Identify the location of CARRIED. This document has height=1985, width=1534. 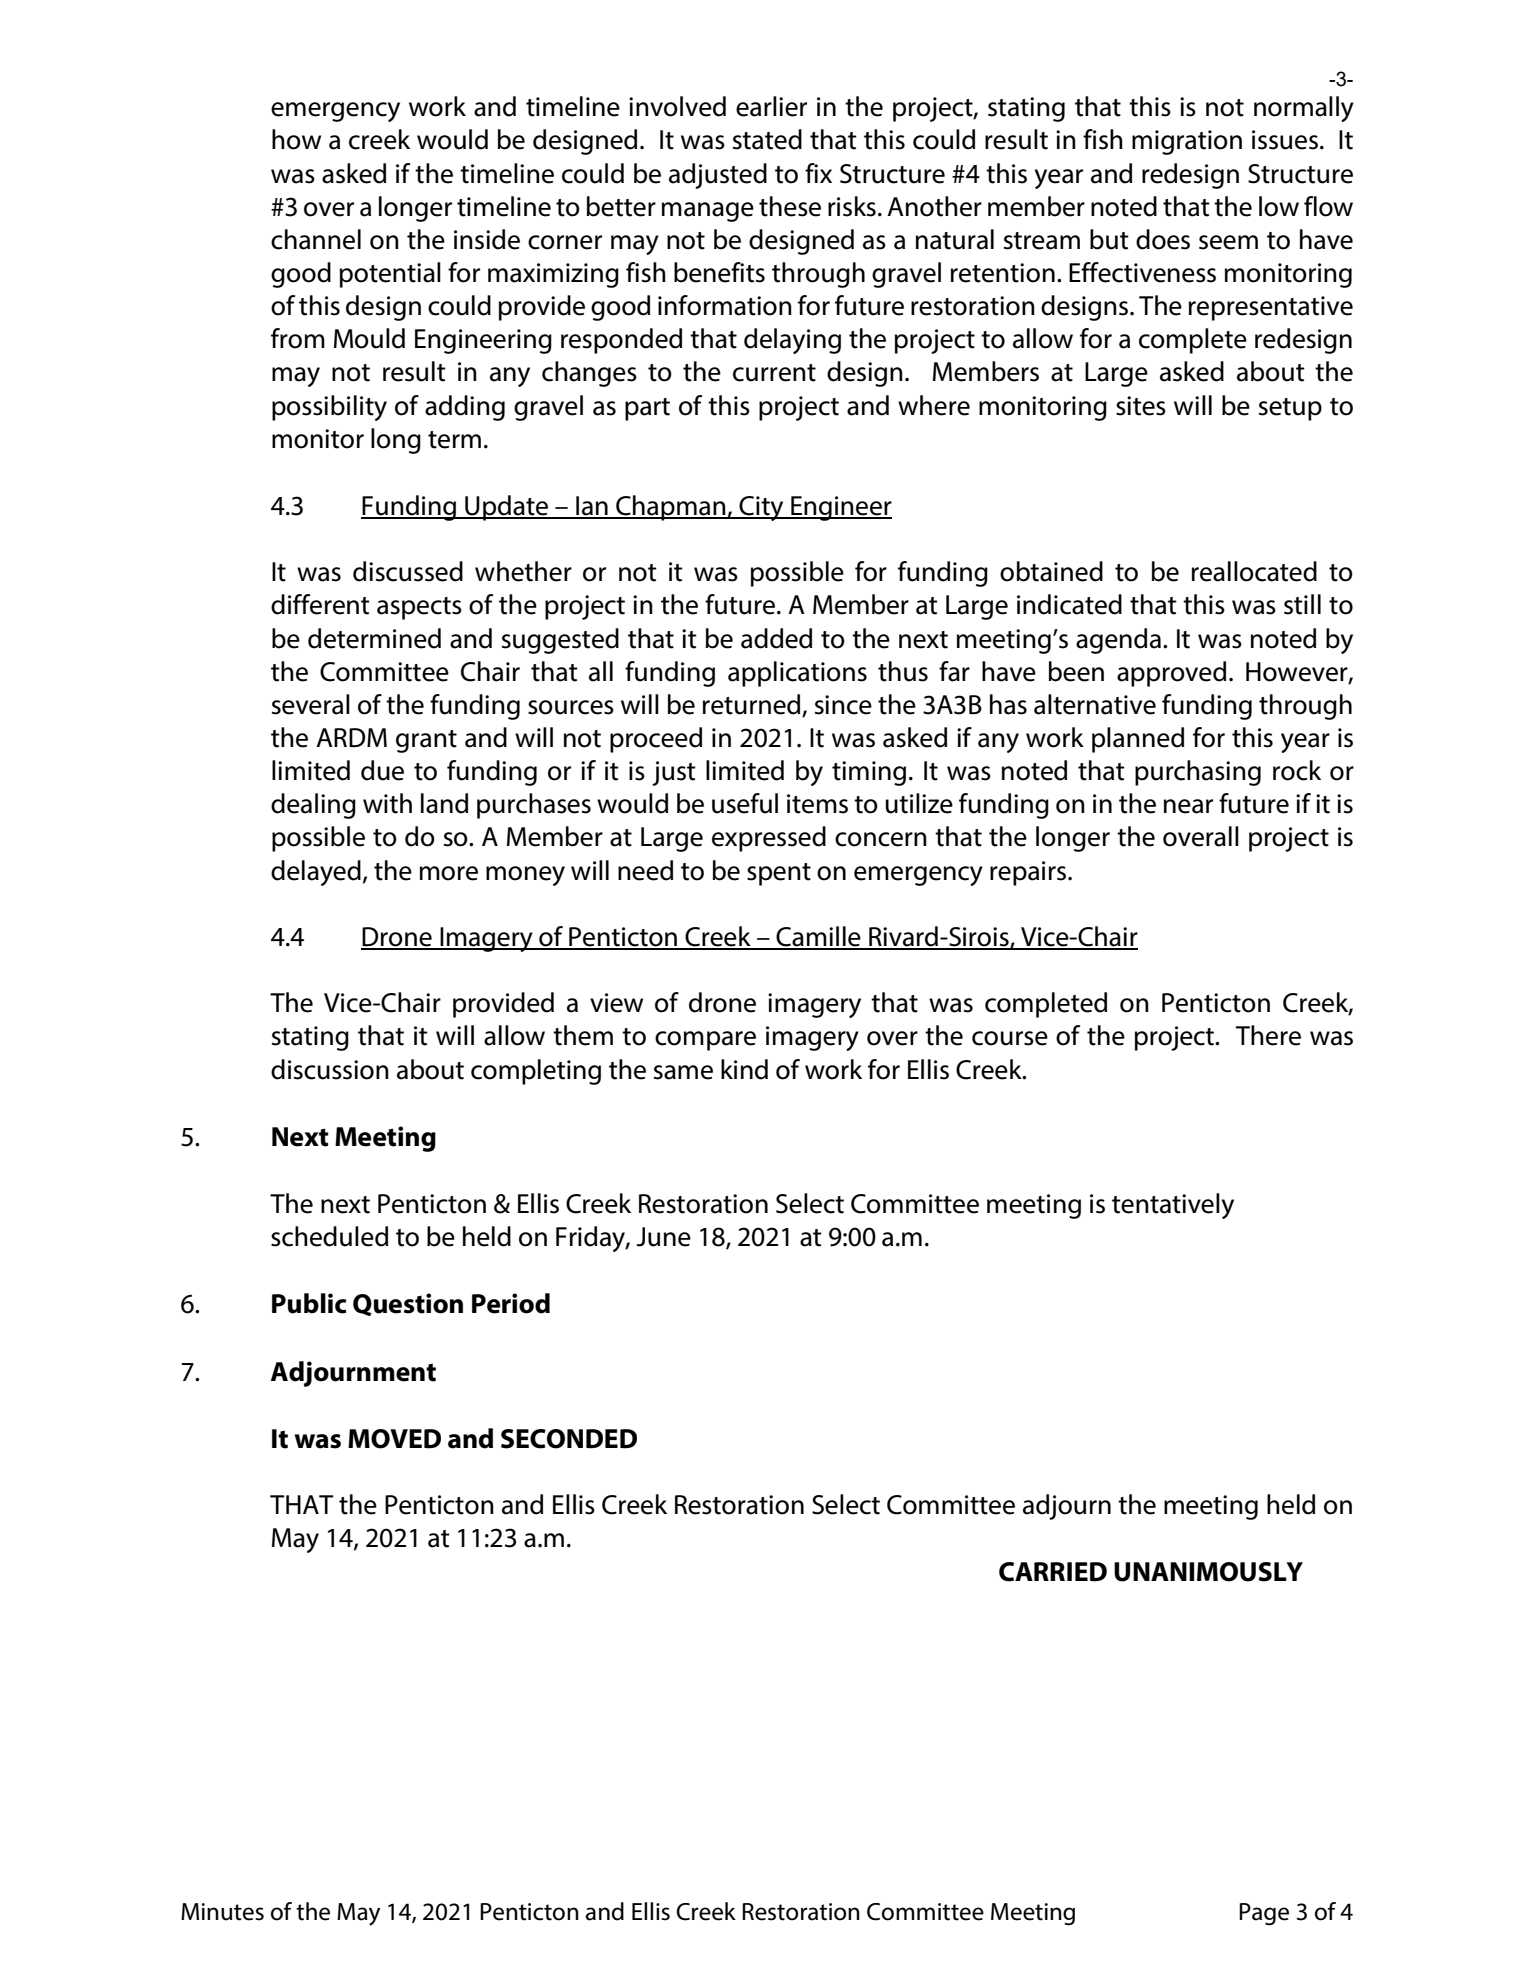
(1053, 1572).
